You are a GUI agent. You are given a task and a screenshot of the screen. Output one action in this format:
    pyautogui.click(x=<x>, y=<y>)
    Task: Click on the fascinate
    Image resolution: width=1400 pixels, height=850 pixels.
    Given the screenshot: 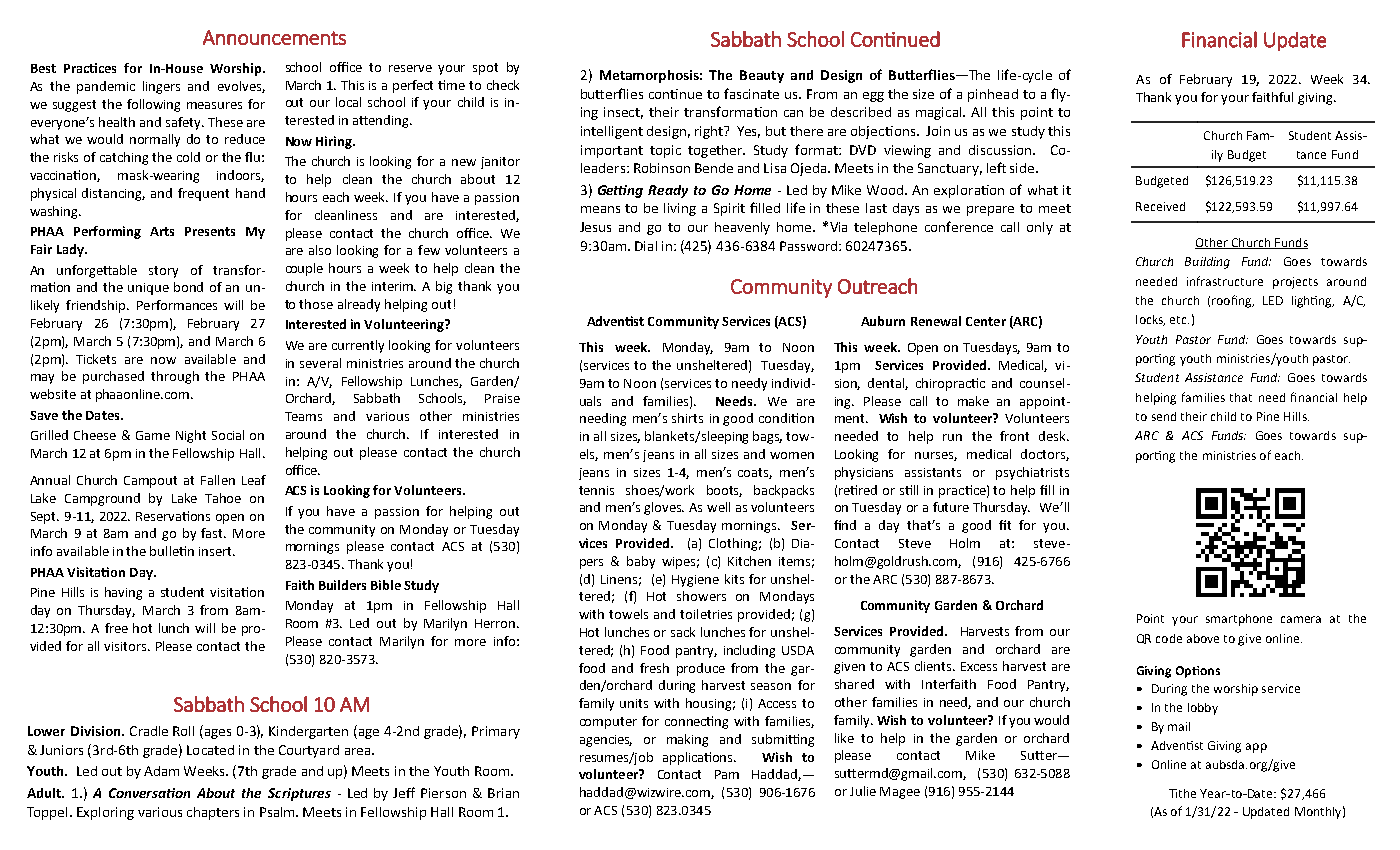 What is the action you would take?
    pyautogui.click(x=751, y=93)
